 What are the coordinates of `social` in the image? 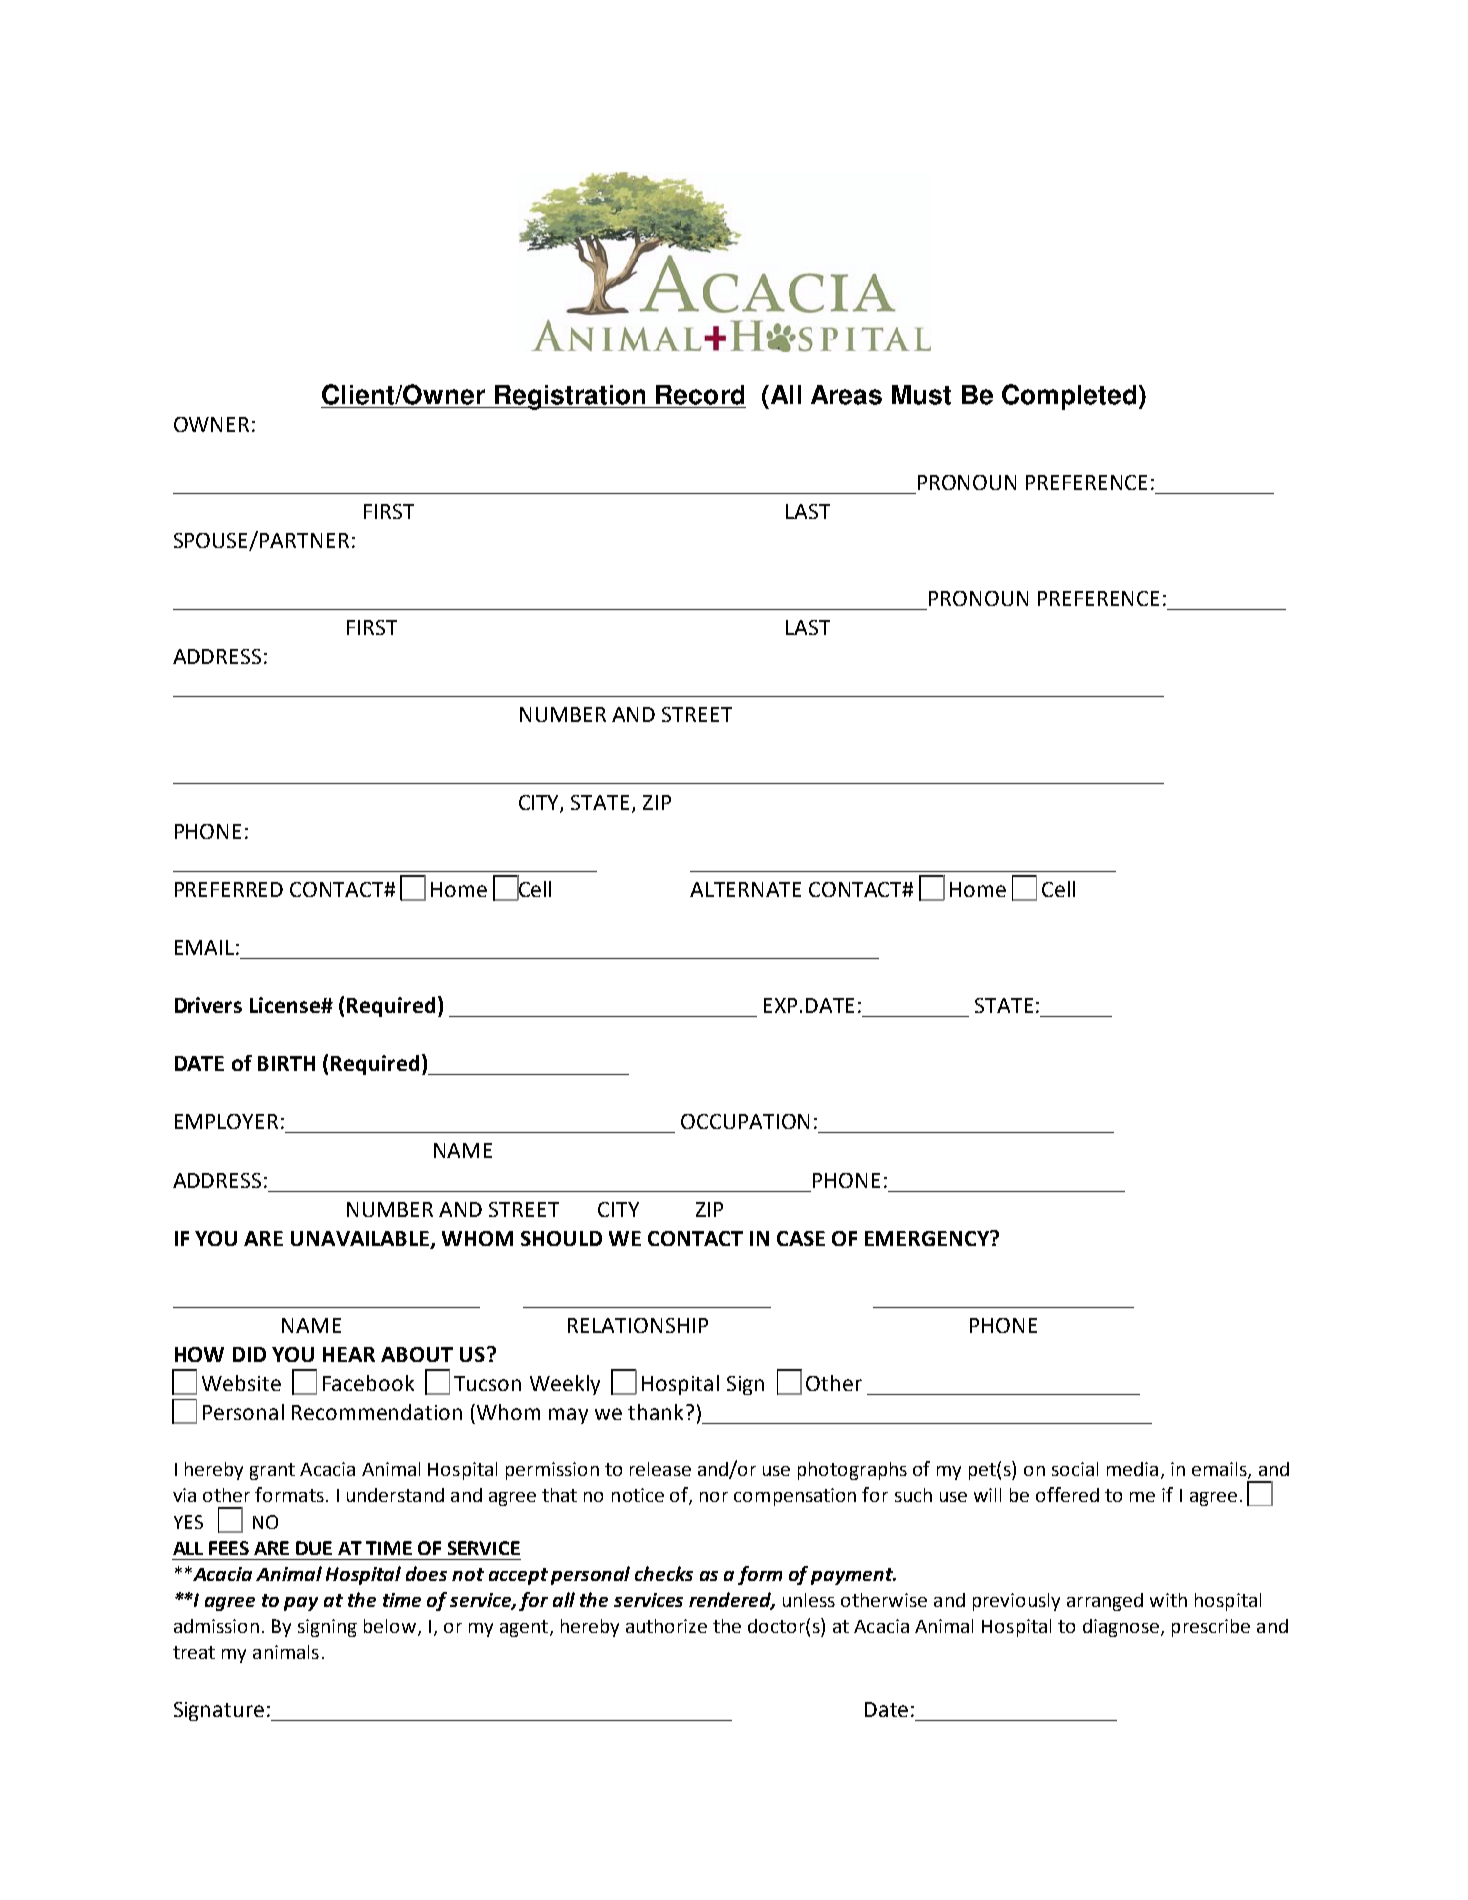 It's located at (1075, 1469).
